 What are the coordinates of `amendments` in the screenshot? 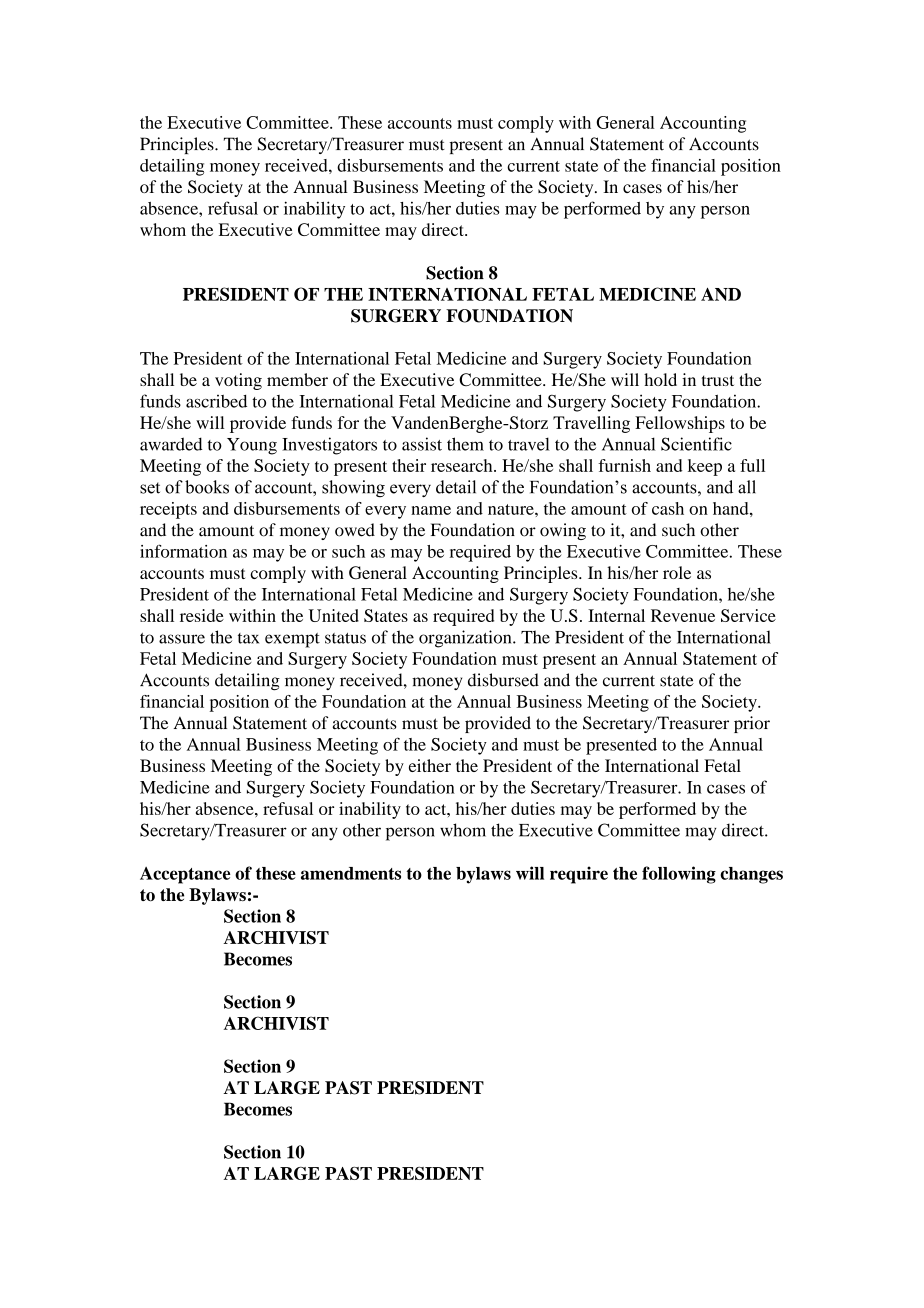 It's located at (351, 873).
